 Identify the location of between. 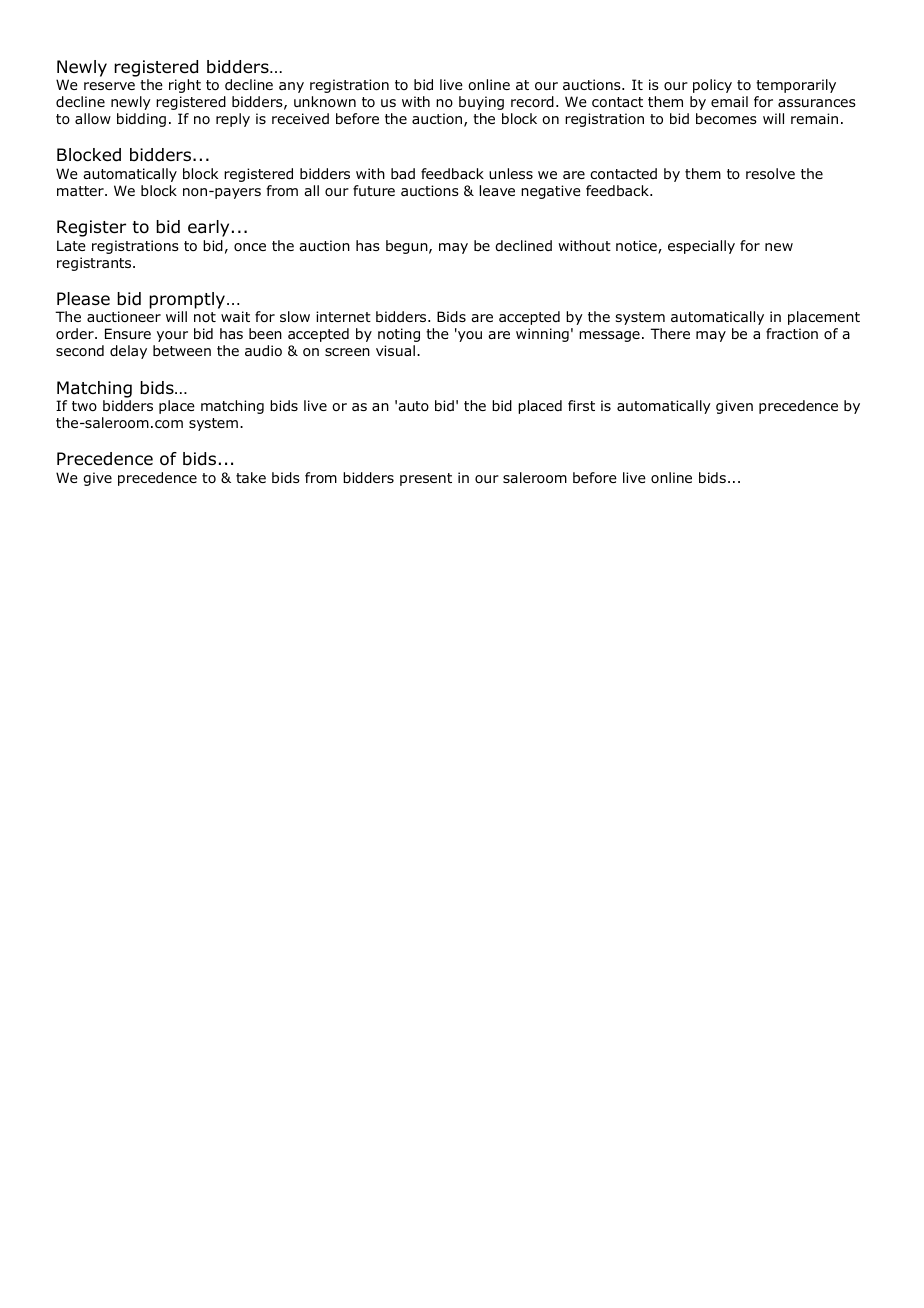
(182, 350).
